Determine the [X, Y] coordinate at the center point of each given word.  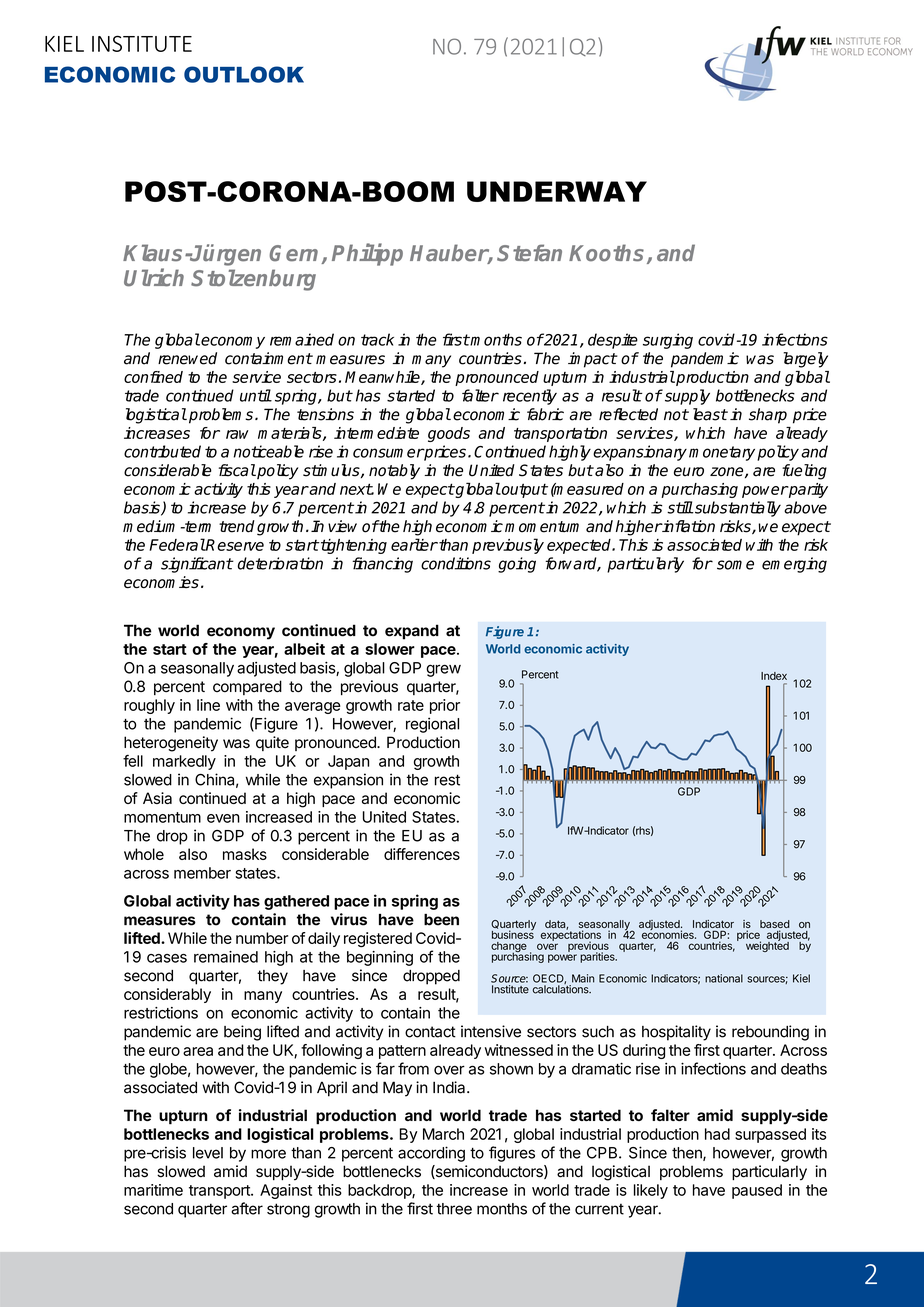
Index [774, 676]
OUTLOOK [244, 74]
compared [247, 687]
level [208, 1153]
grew [443, 670]
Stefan [529, 253]
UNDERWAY [557, 191]
